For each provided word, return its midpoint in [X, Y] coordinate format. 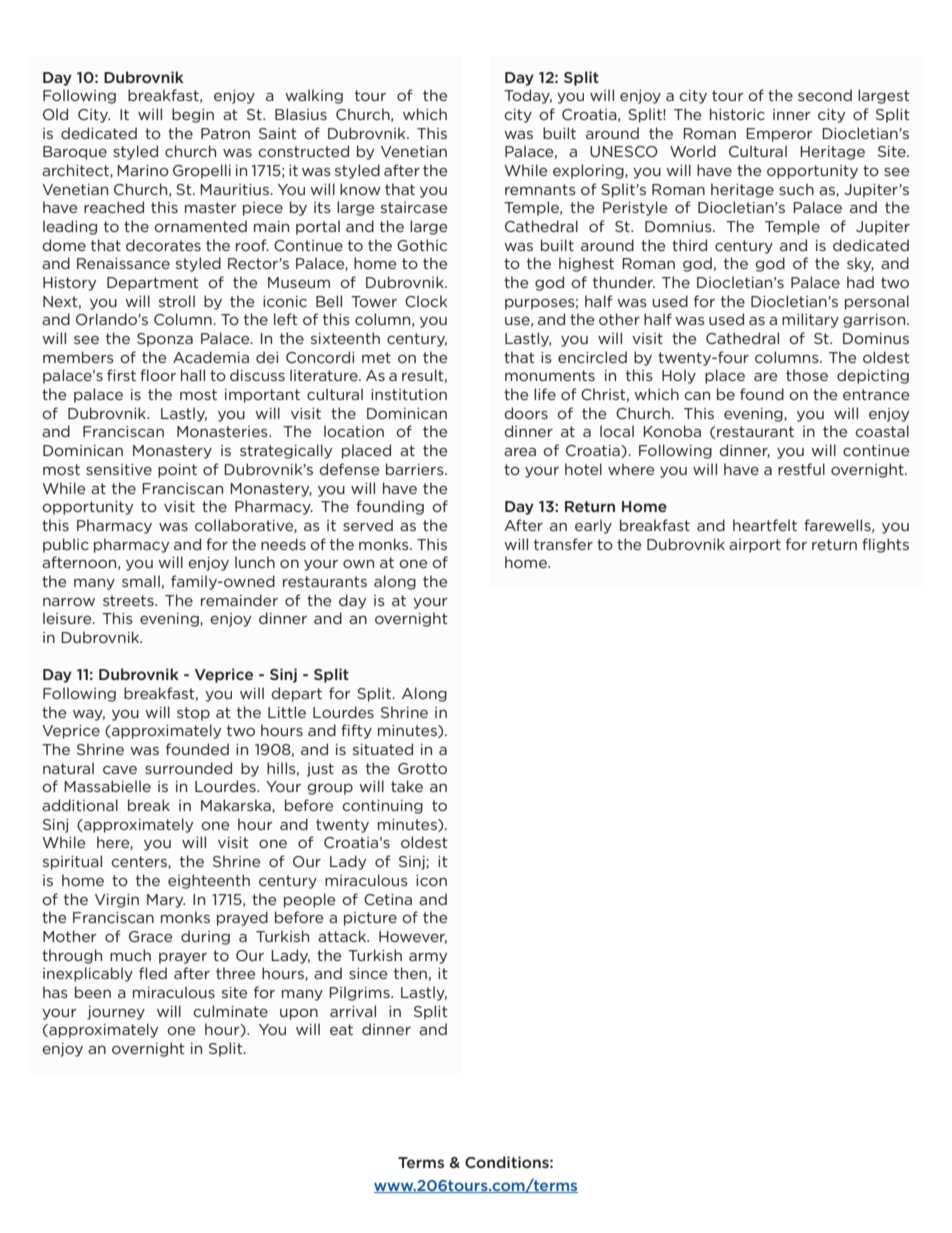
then [410, 973]
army [428, 958]
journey [116, 1013]
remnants [540, 189]
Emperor [779, 135]
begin [193, 115]
